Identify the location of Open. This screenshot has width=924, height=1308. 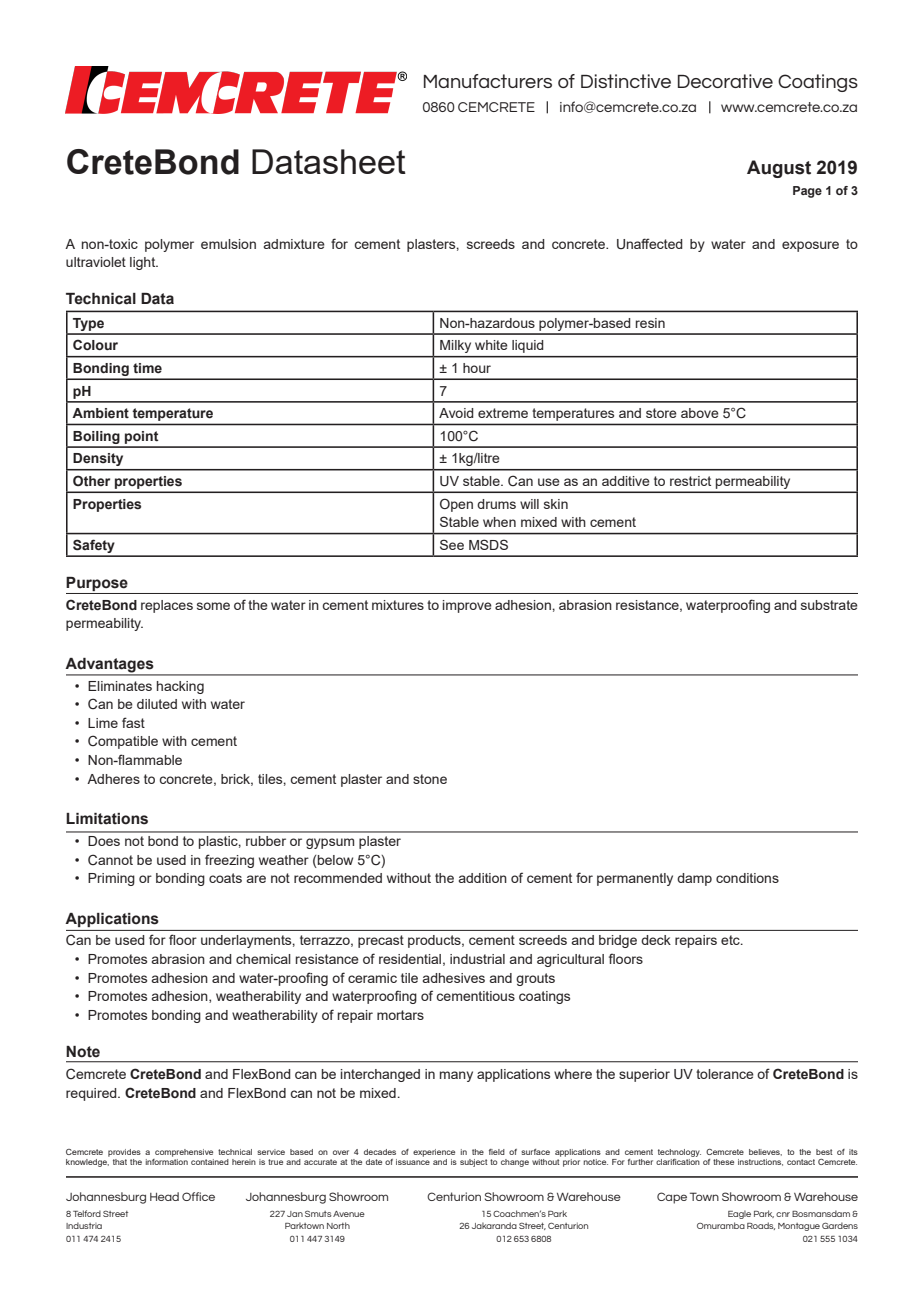
(456, 505).
